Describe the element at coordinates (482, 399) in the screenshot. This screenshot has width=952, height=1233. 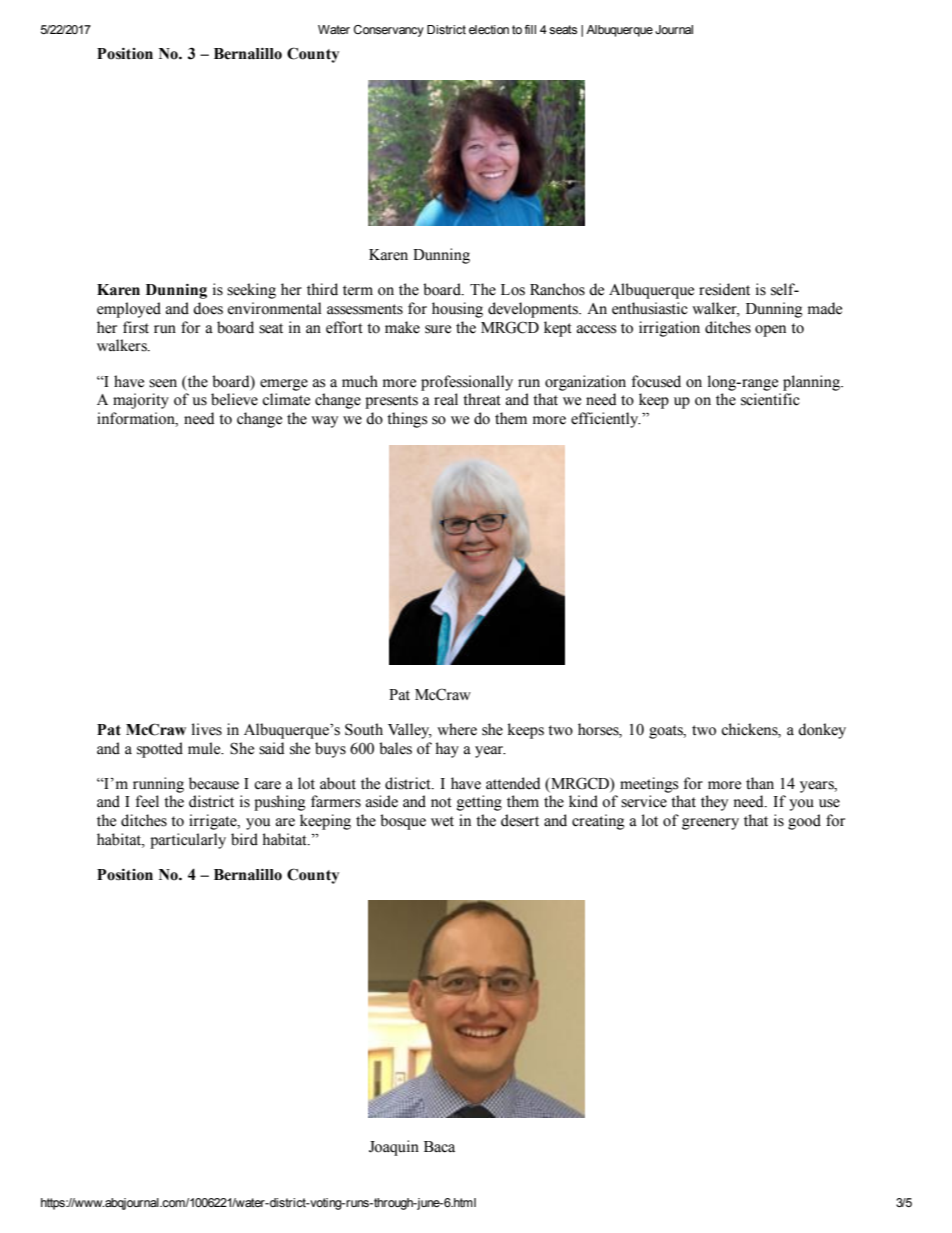
I see `threat` at that location.
